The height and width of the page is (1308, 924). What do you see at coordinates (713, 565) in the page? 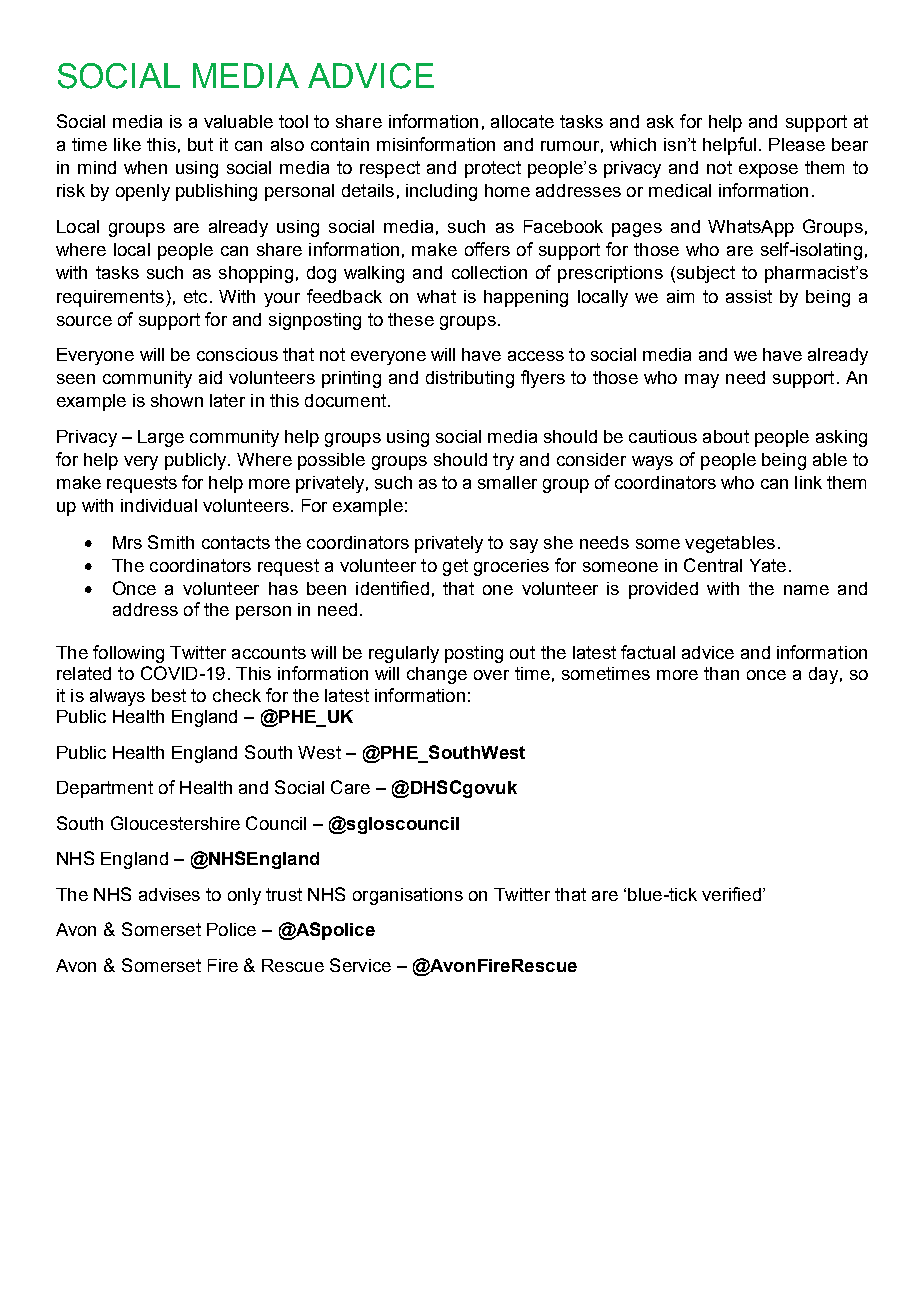
I see `Central` at bounding box center [713, 565].
